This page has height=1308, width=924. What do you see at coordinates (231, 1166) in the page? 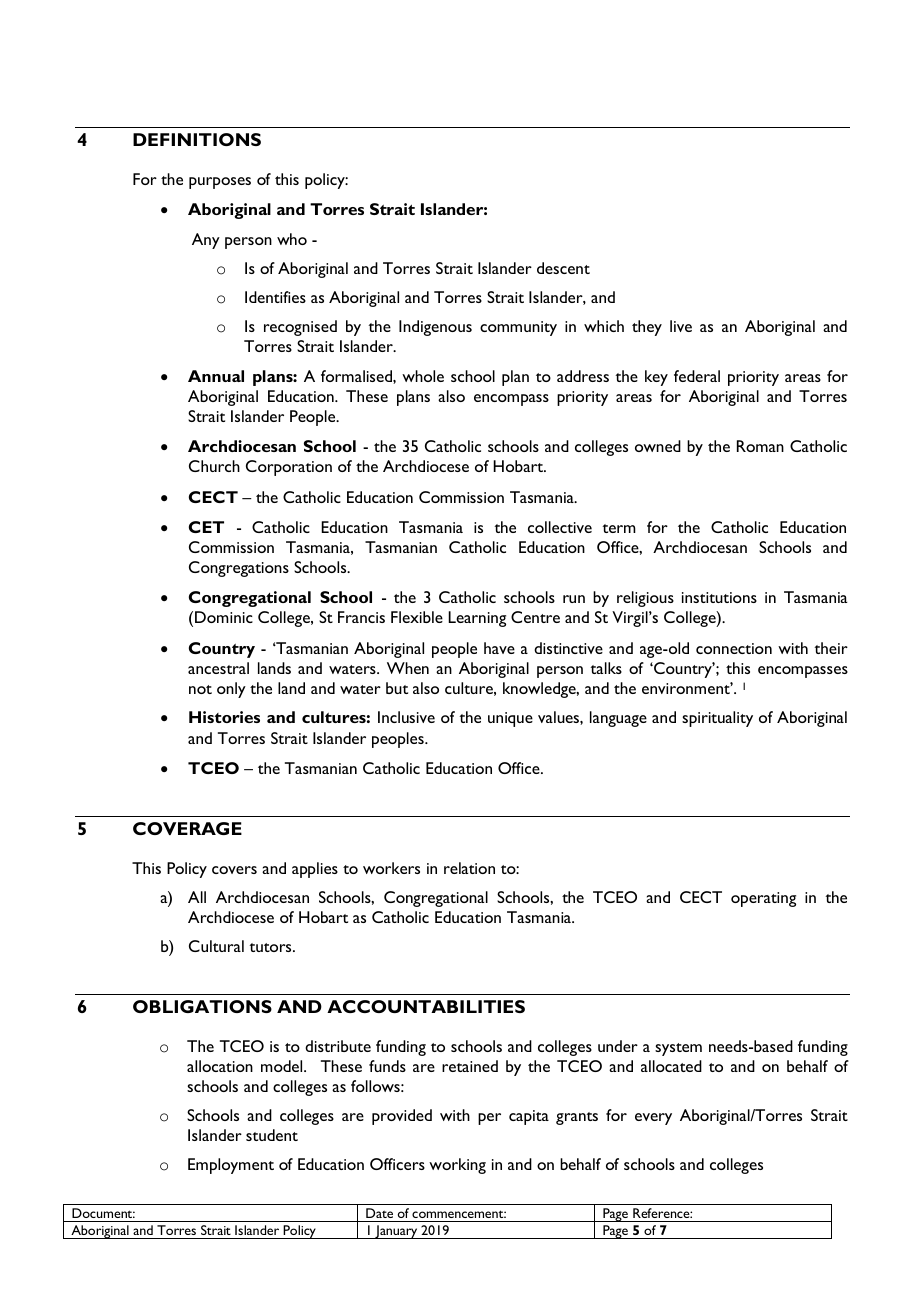
I see `Employment` at bounding box center [231, 1166].
